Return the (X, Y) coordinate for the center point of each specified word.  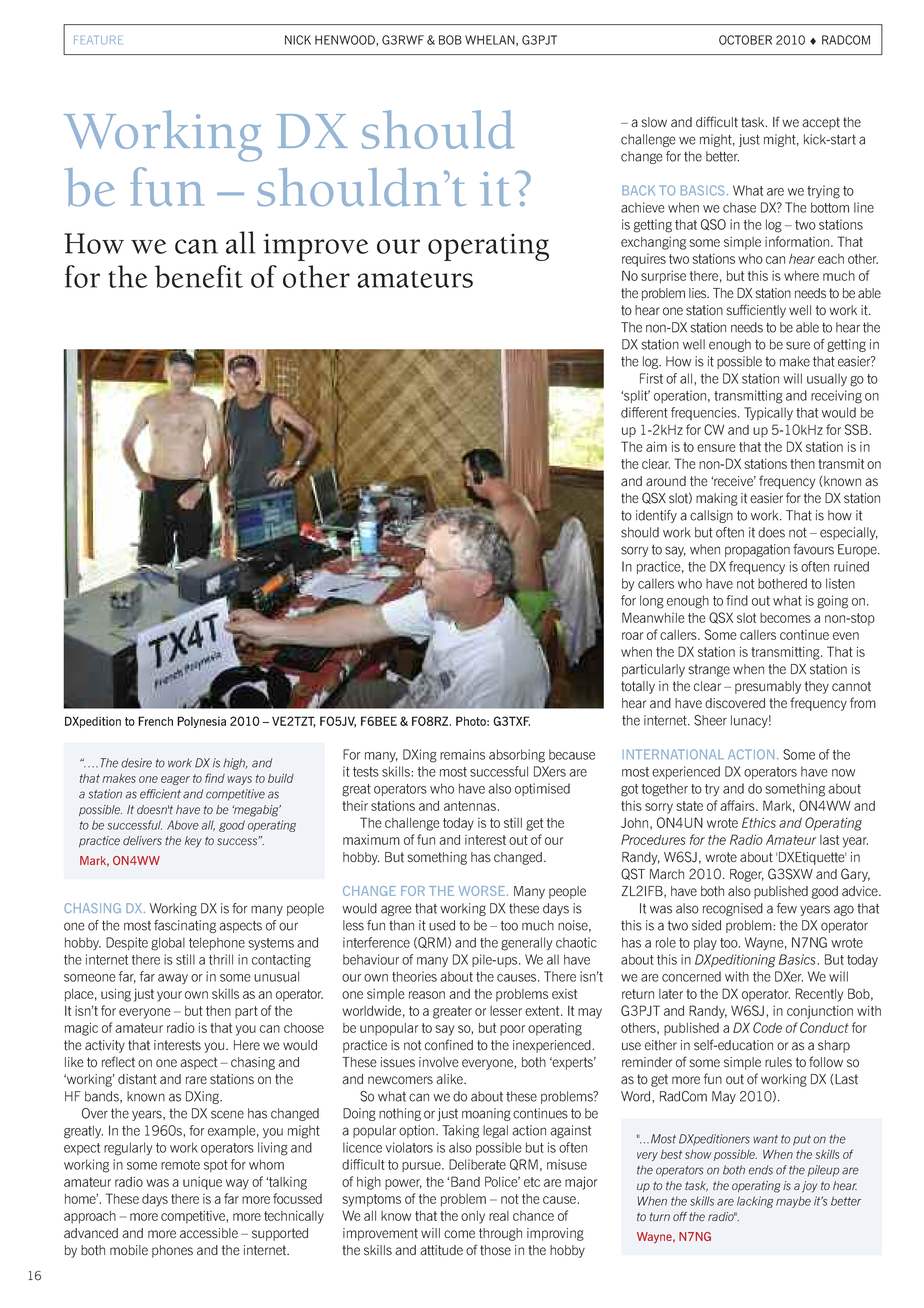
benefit (199, 276)
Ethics (759, 822)
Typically (768, 413)
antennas (471, 806)
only (473, 1217)
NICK (298, 40)
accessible (209, 1233)
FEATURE (98, 40)
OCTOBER (745, 40)
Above (183, 825)
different (644, 412)
